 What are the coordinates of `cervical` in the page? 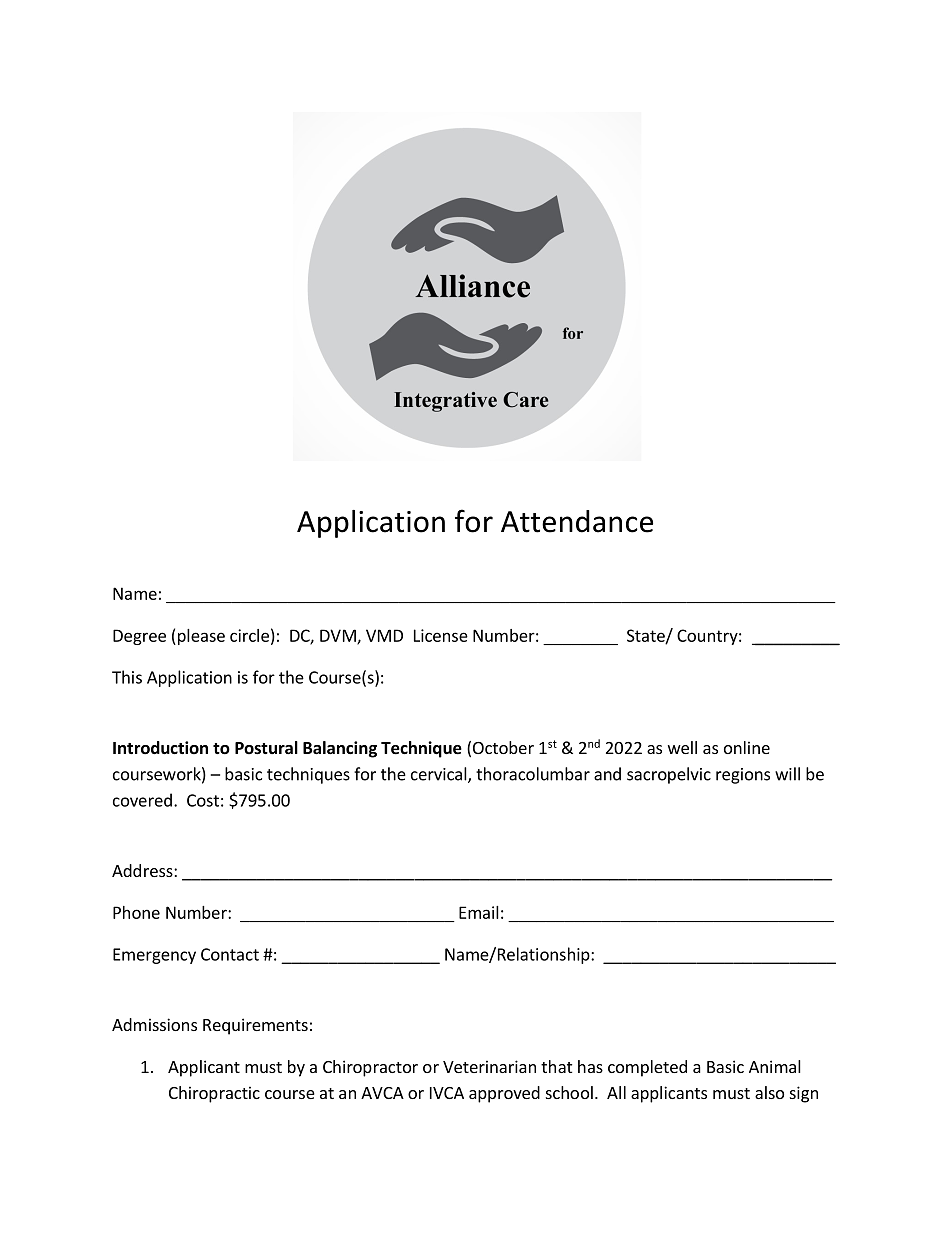 It's located at (440, 775).
